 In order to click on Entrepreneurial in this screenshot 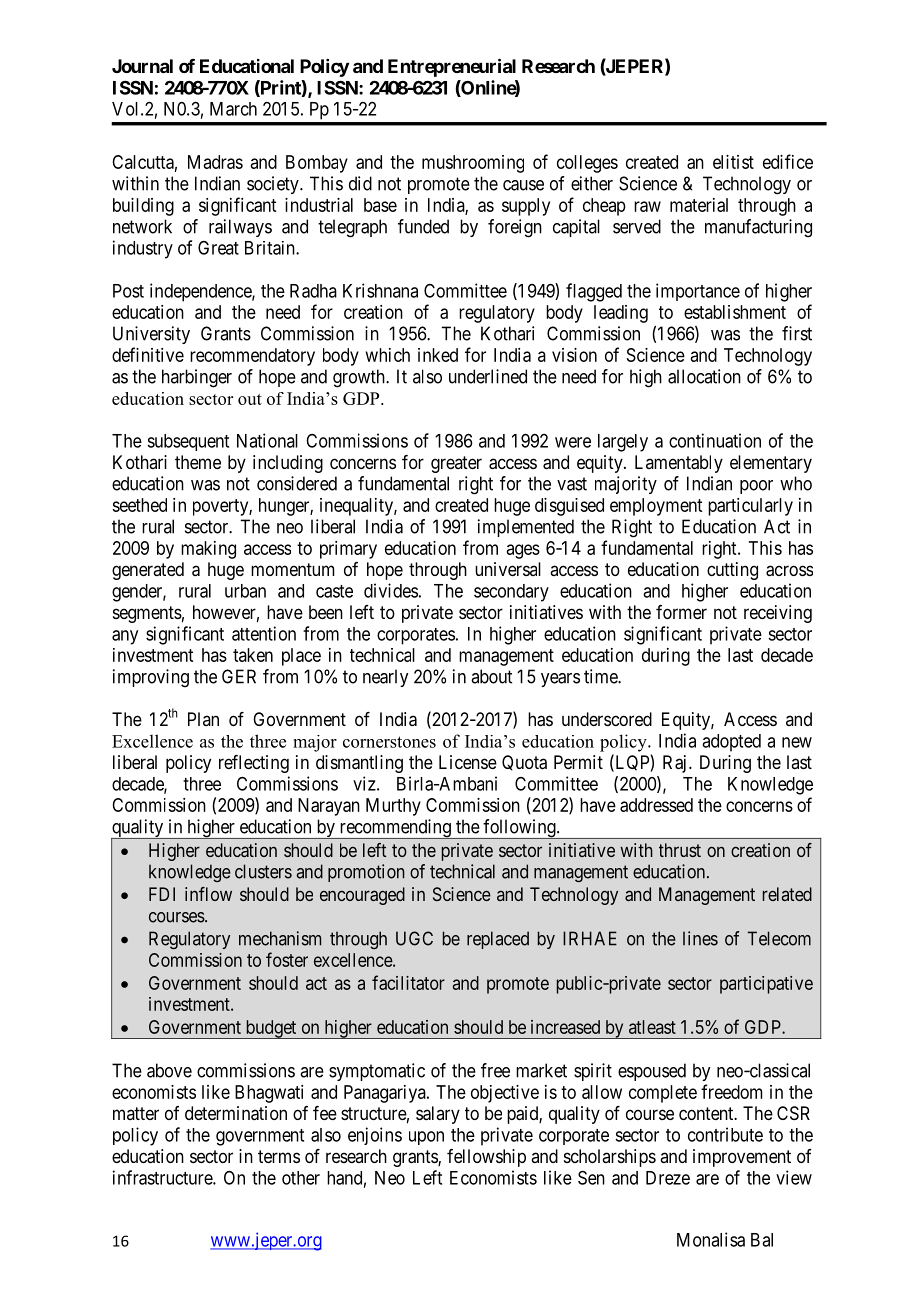, I will do `click(452, 67)`.
